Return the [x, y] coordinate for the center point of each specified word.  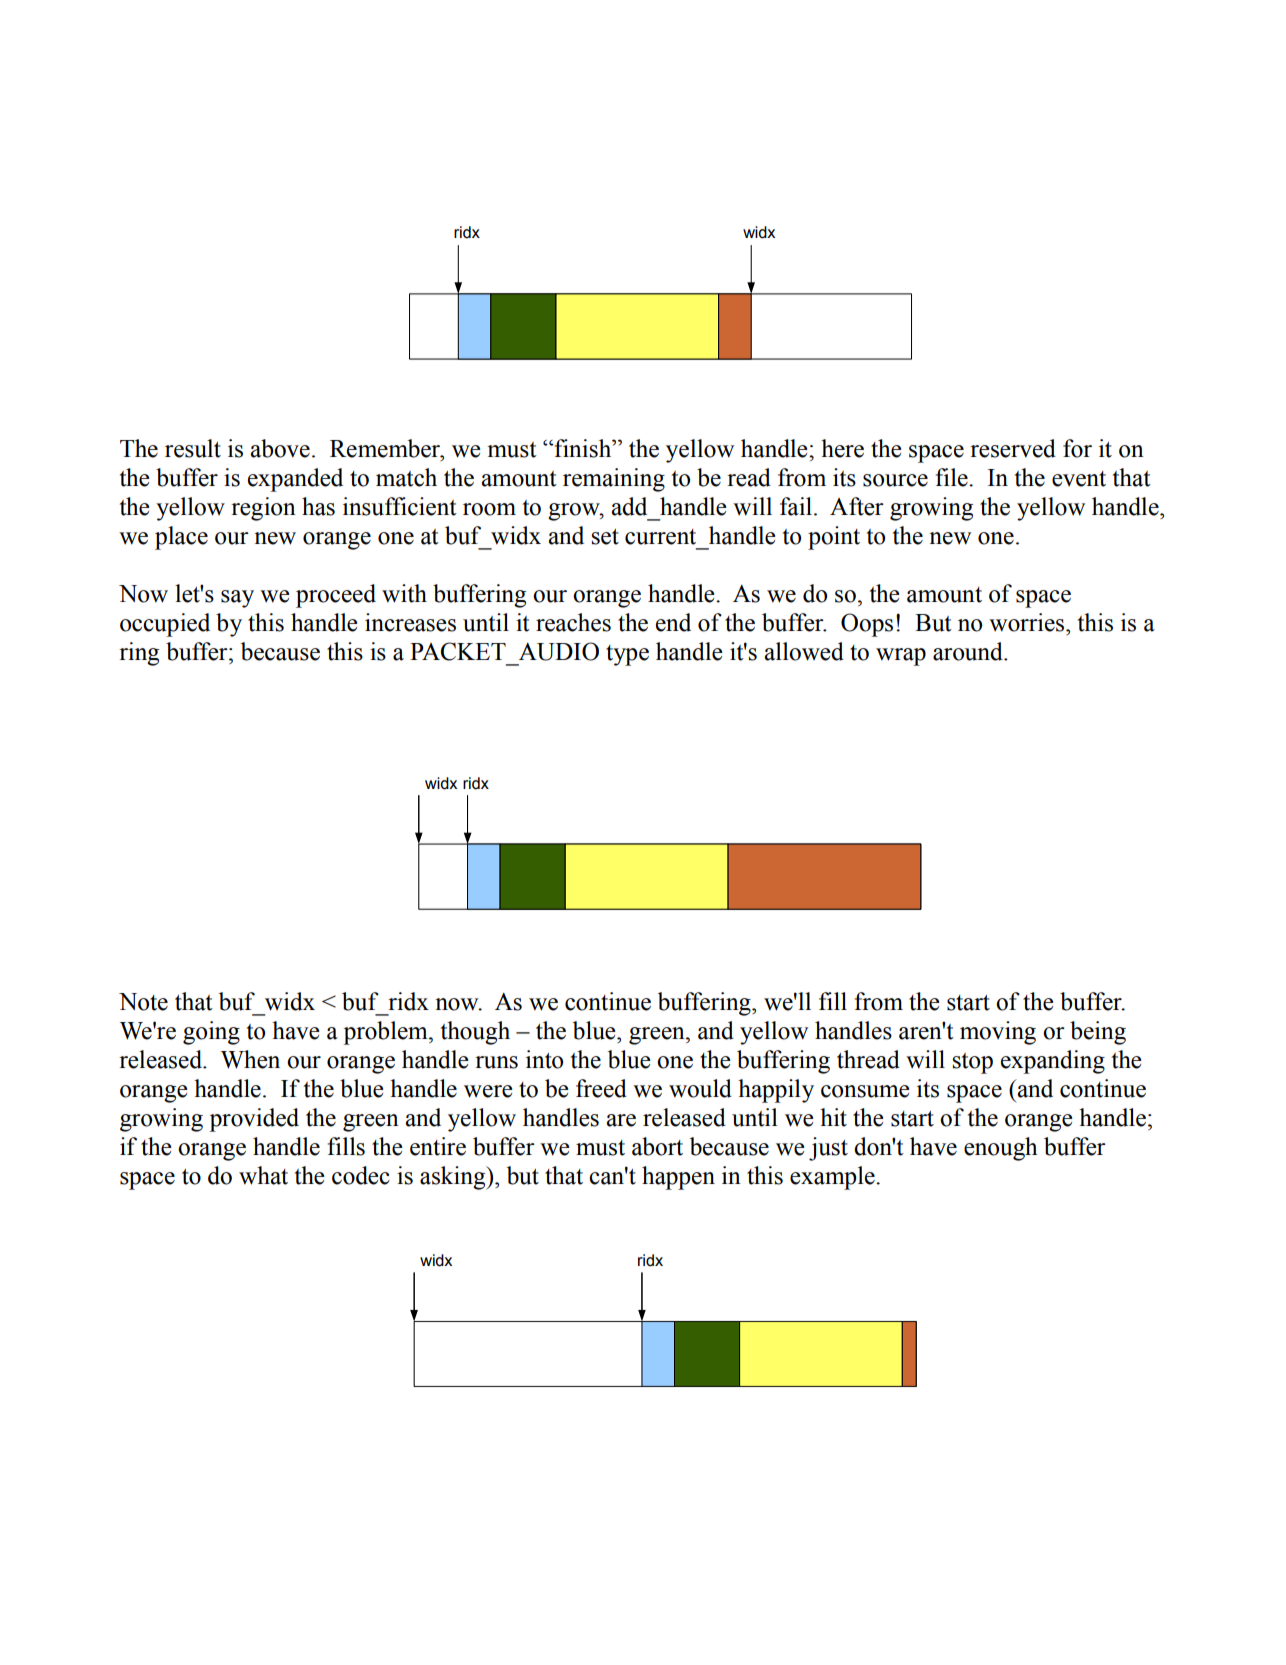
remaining [614, 480]
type [627, 655]
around [969, 651]
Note [143, 1002]
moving [998, 1033]
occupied [165, 625]
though [475, 1033]
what [263, 1175]
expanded [295, 480]
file [953, 477]
